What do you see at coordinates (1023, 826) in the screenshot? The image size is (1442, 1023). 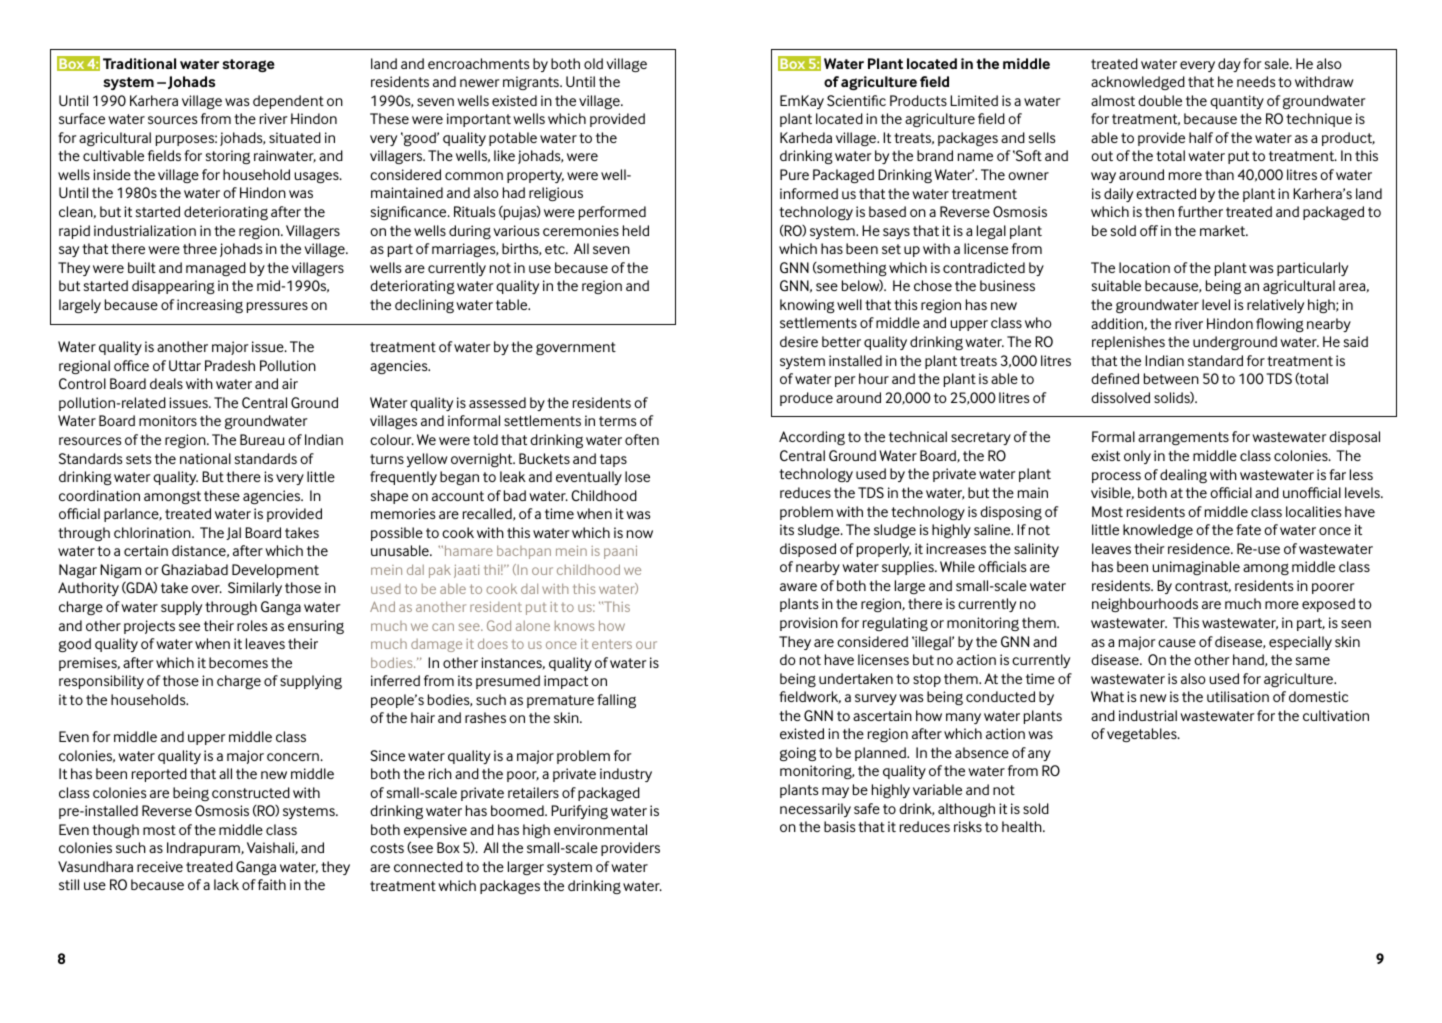 I see `health` at bounding box center [1023, 826].
